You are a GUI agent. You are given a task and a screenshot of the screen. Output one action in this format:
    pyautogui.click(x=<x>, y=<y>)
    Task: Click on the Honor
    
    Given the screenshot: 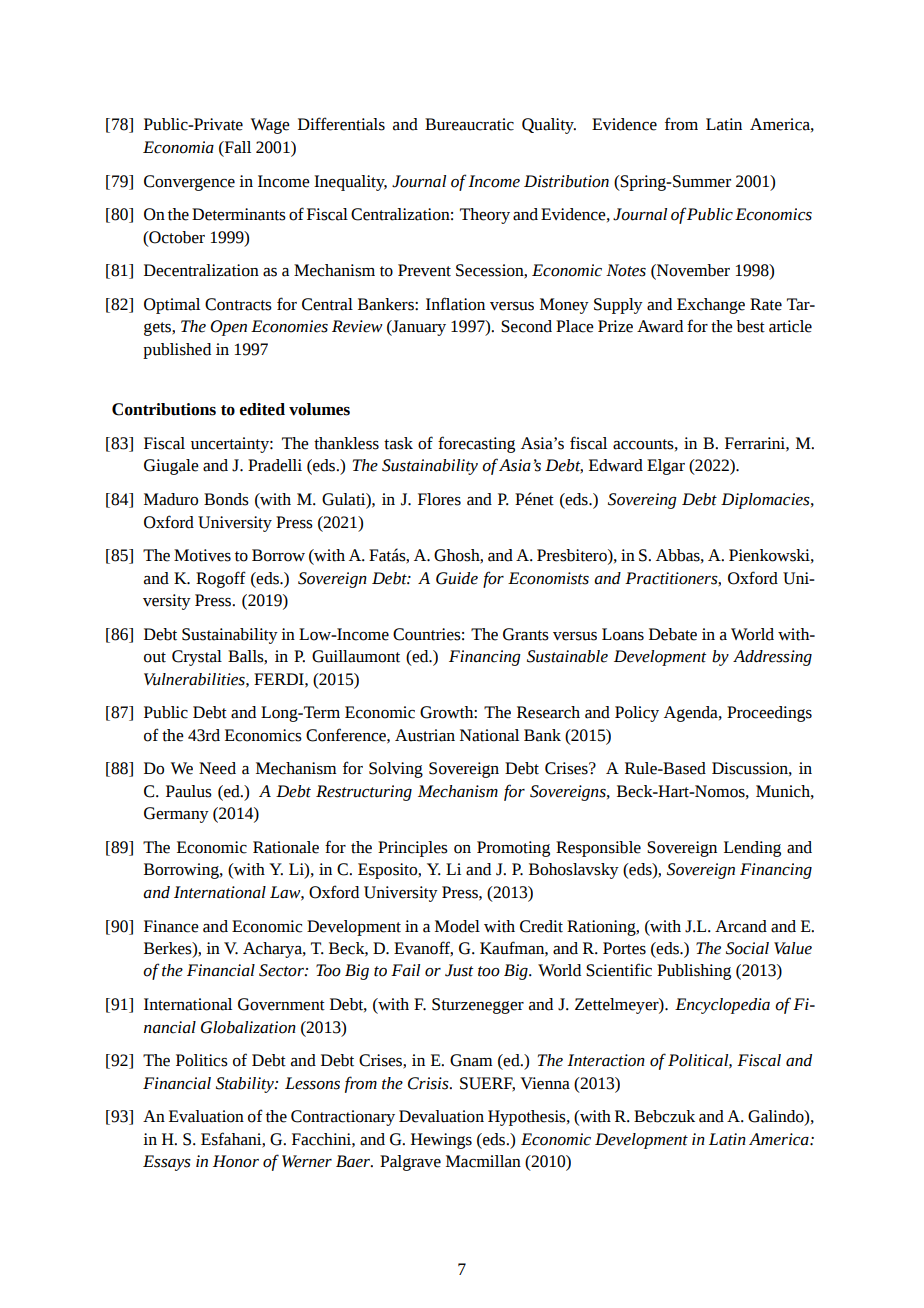 What is the action you would take?
    pyautogui.click(x=236, y=1161)
